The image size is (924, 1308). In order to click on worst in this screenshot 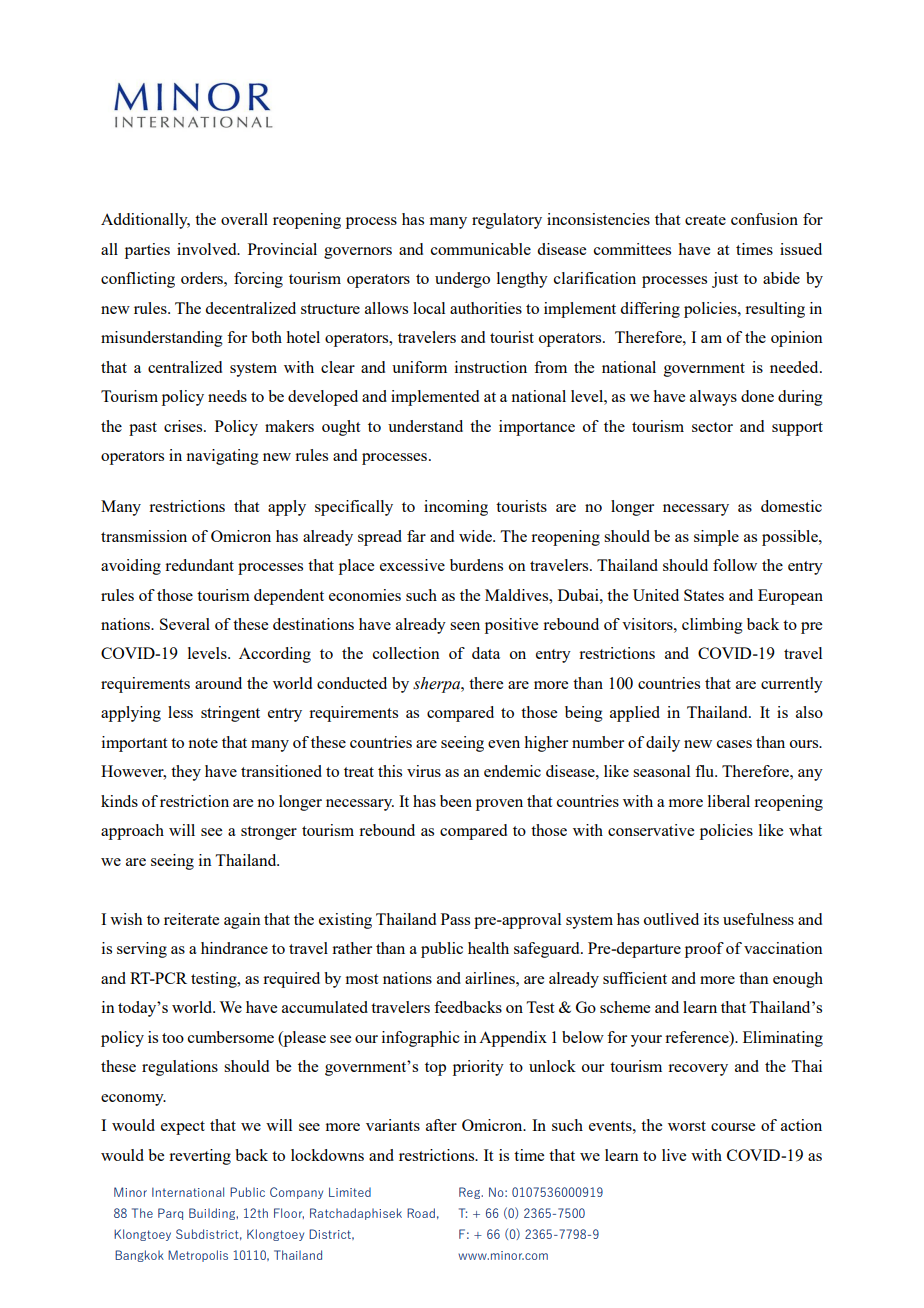, I will do `click(687, 1126)`.
